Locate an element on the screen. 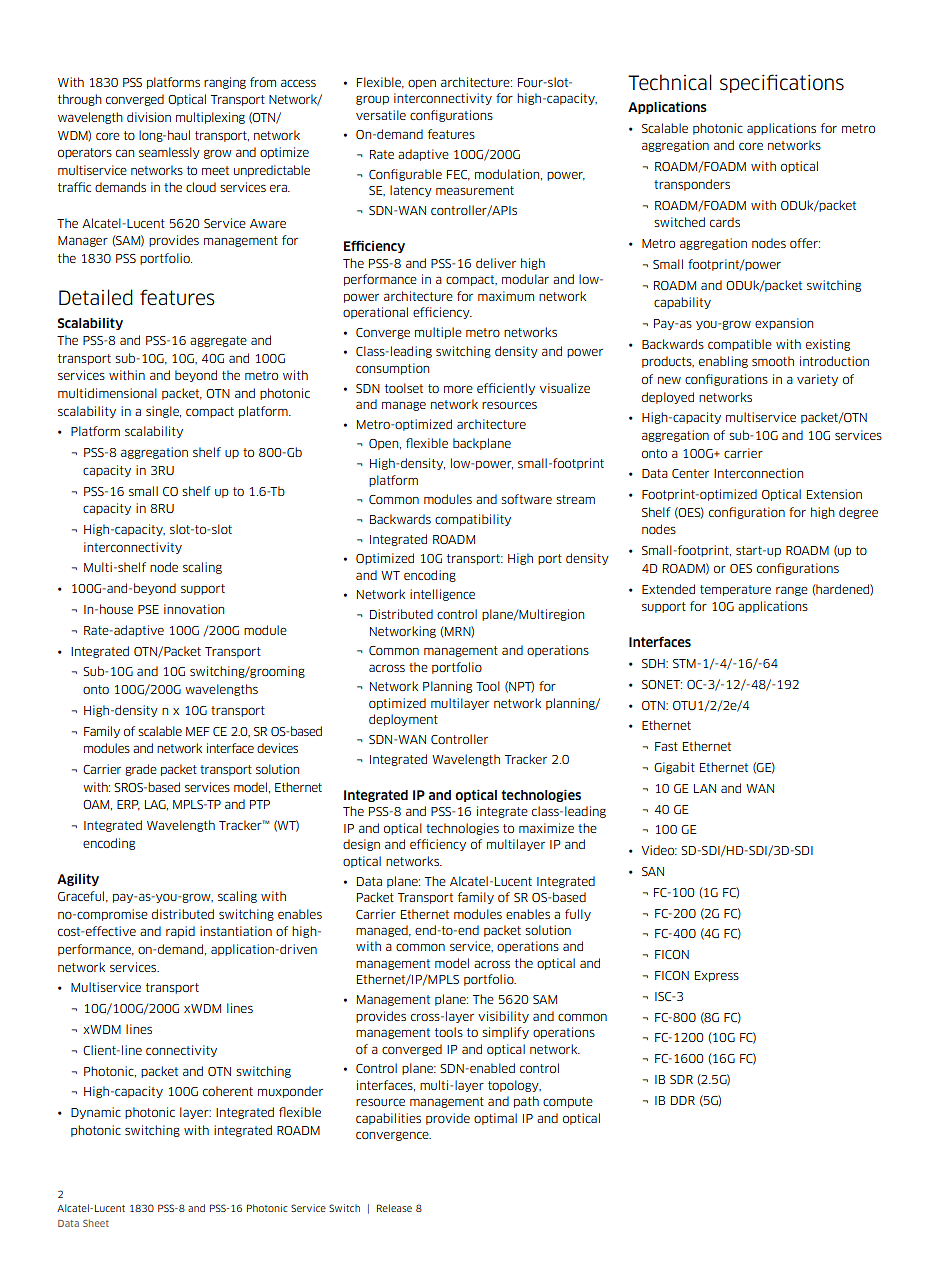 The image size is (952, 1270). versatile is located at coordinates (381, 115).
